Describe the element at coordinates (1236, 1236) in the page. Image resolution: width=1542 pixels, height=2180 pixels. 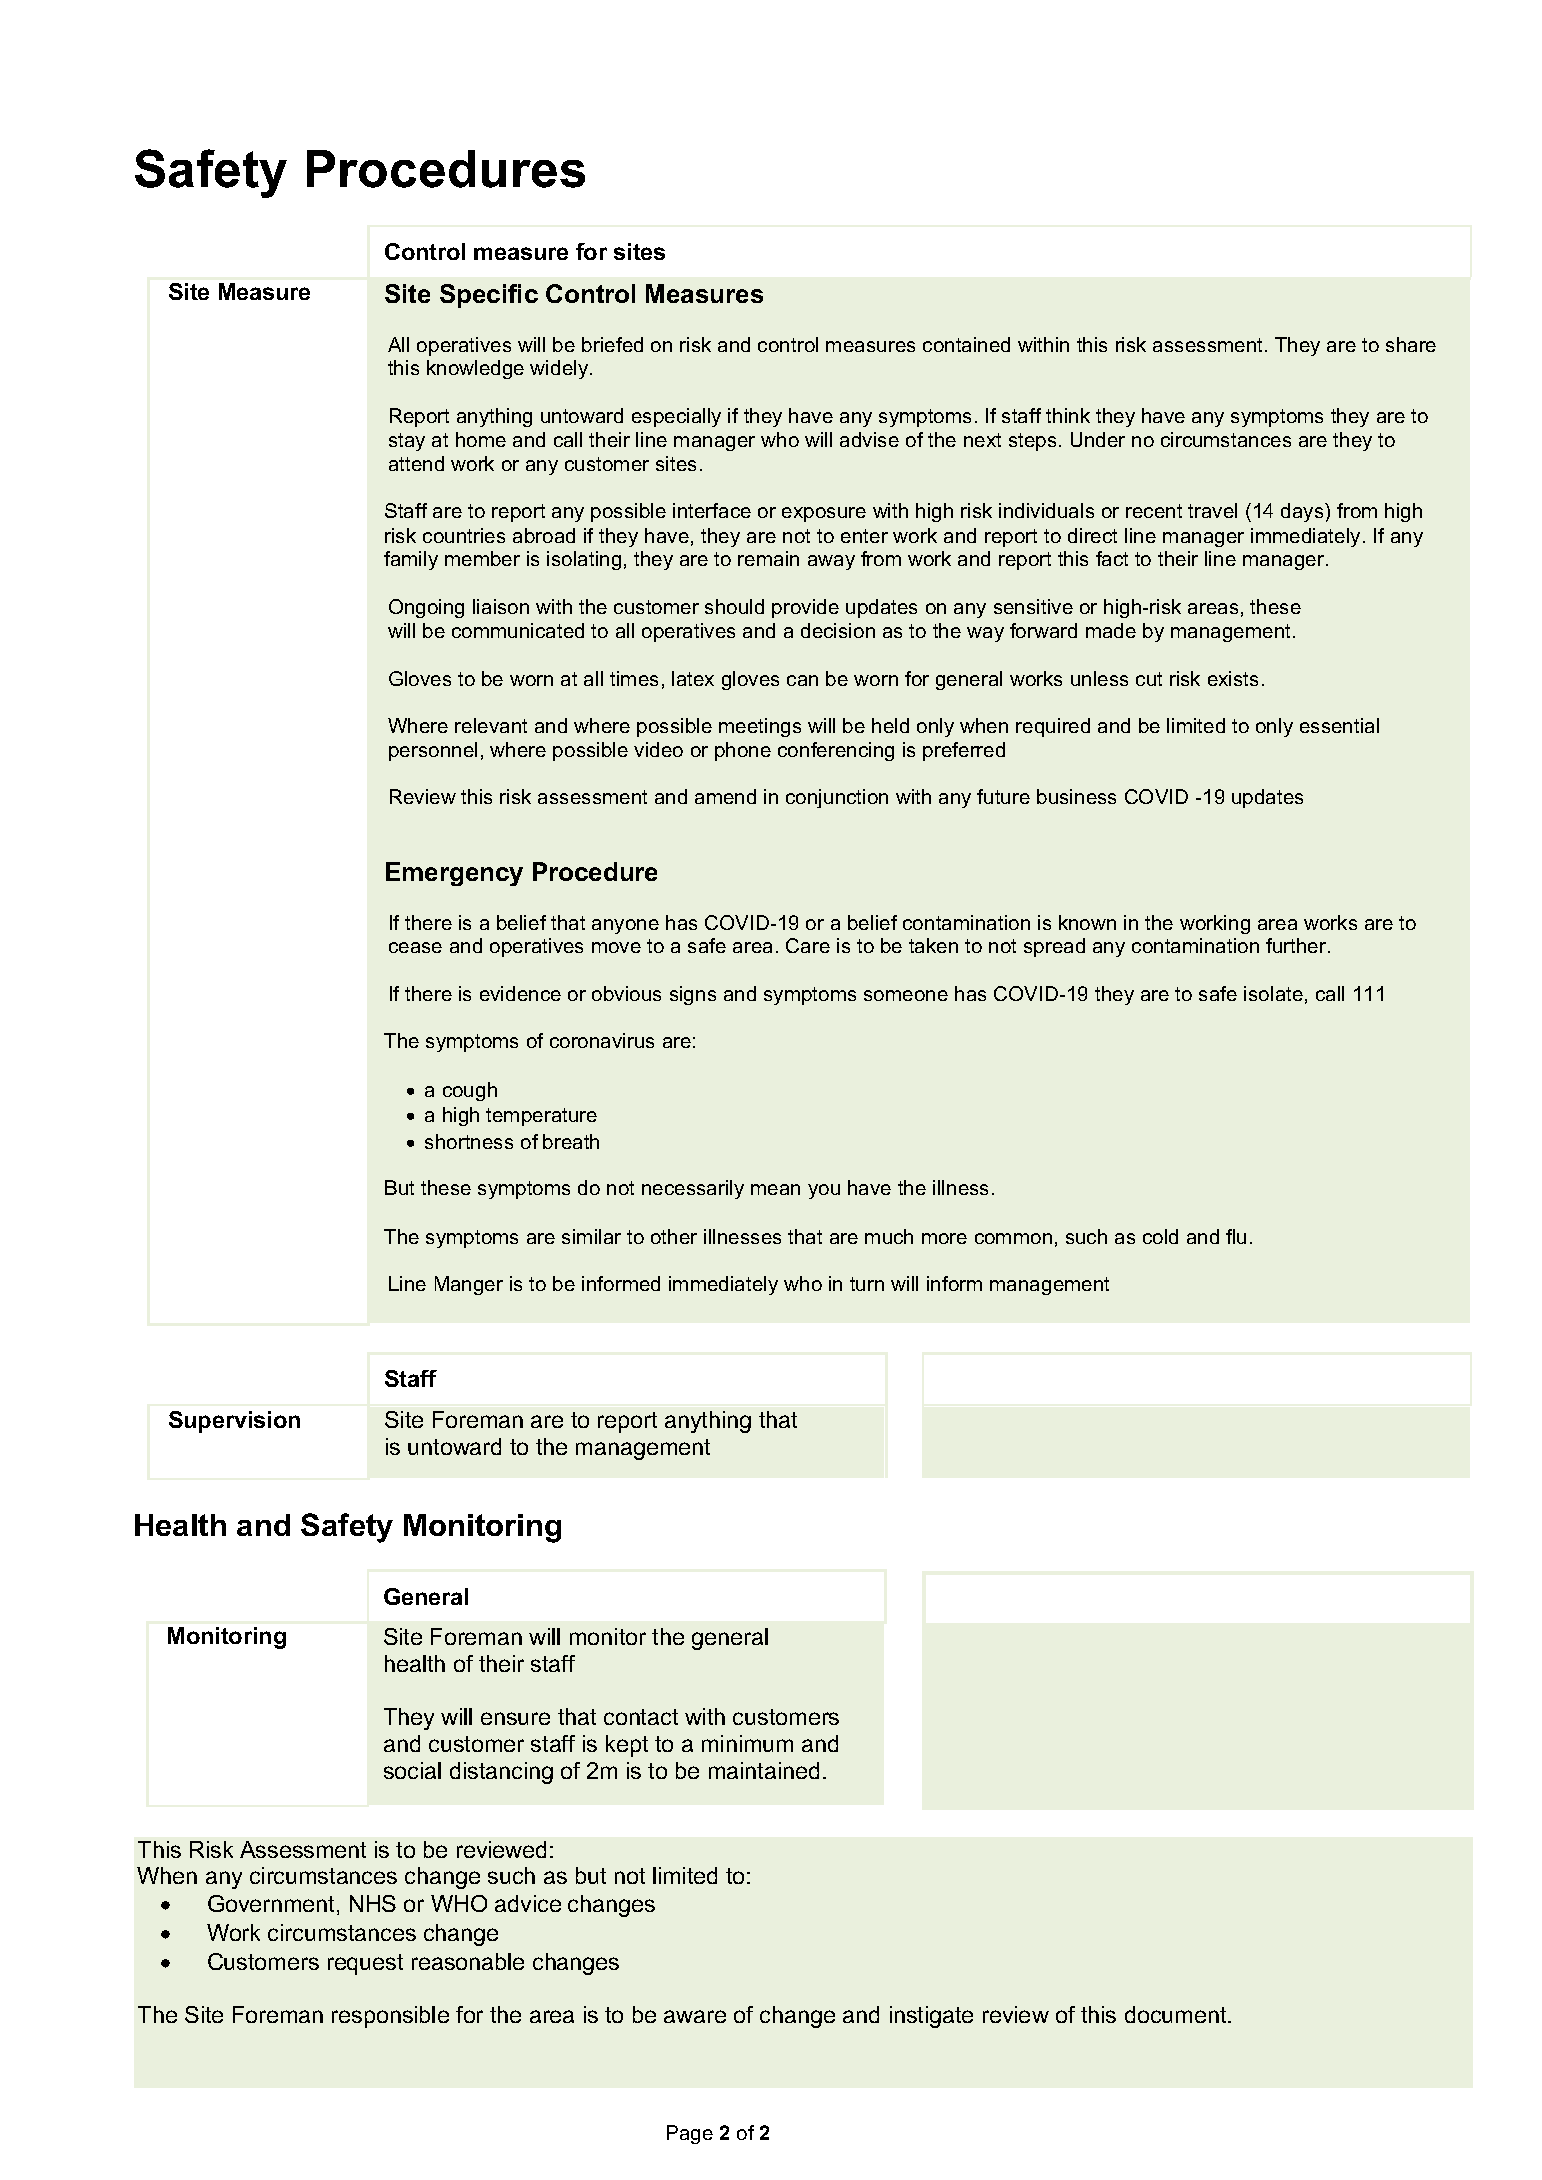
I see `flu` at that location.
